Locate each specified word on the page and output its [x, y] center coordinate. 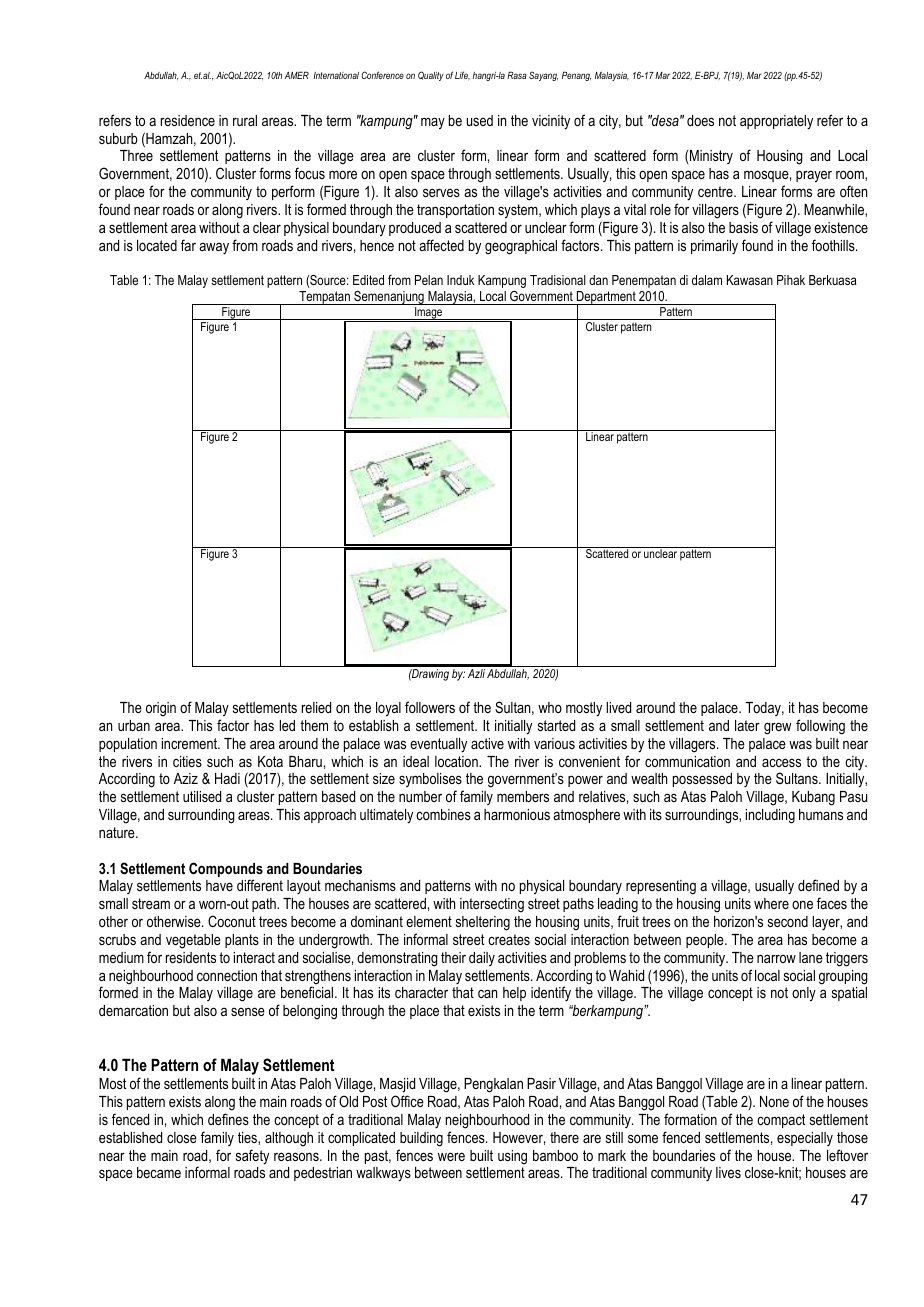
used [480, 120]
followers [430, 707]
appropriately [776, 122]
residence [188, 120]
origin [161, 709]
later [747, 725]
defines [228, 1119]
